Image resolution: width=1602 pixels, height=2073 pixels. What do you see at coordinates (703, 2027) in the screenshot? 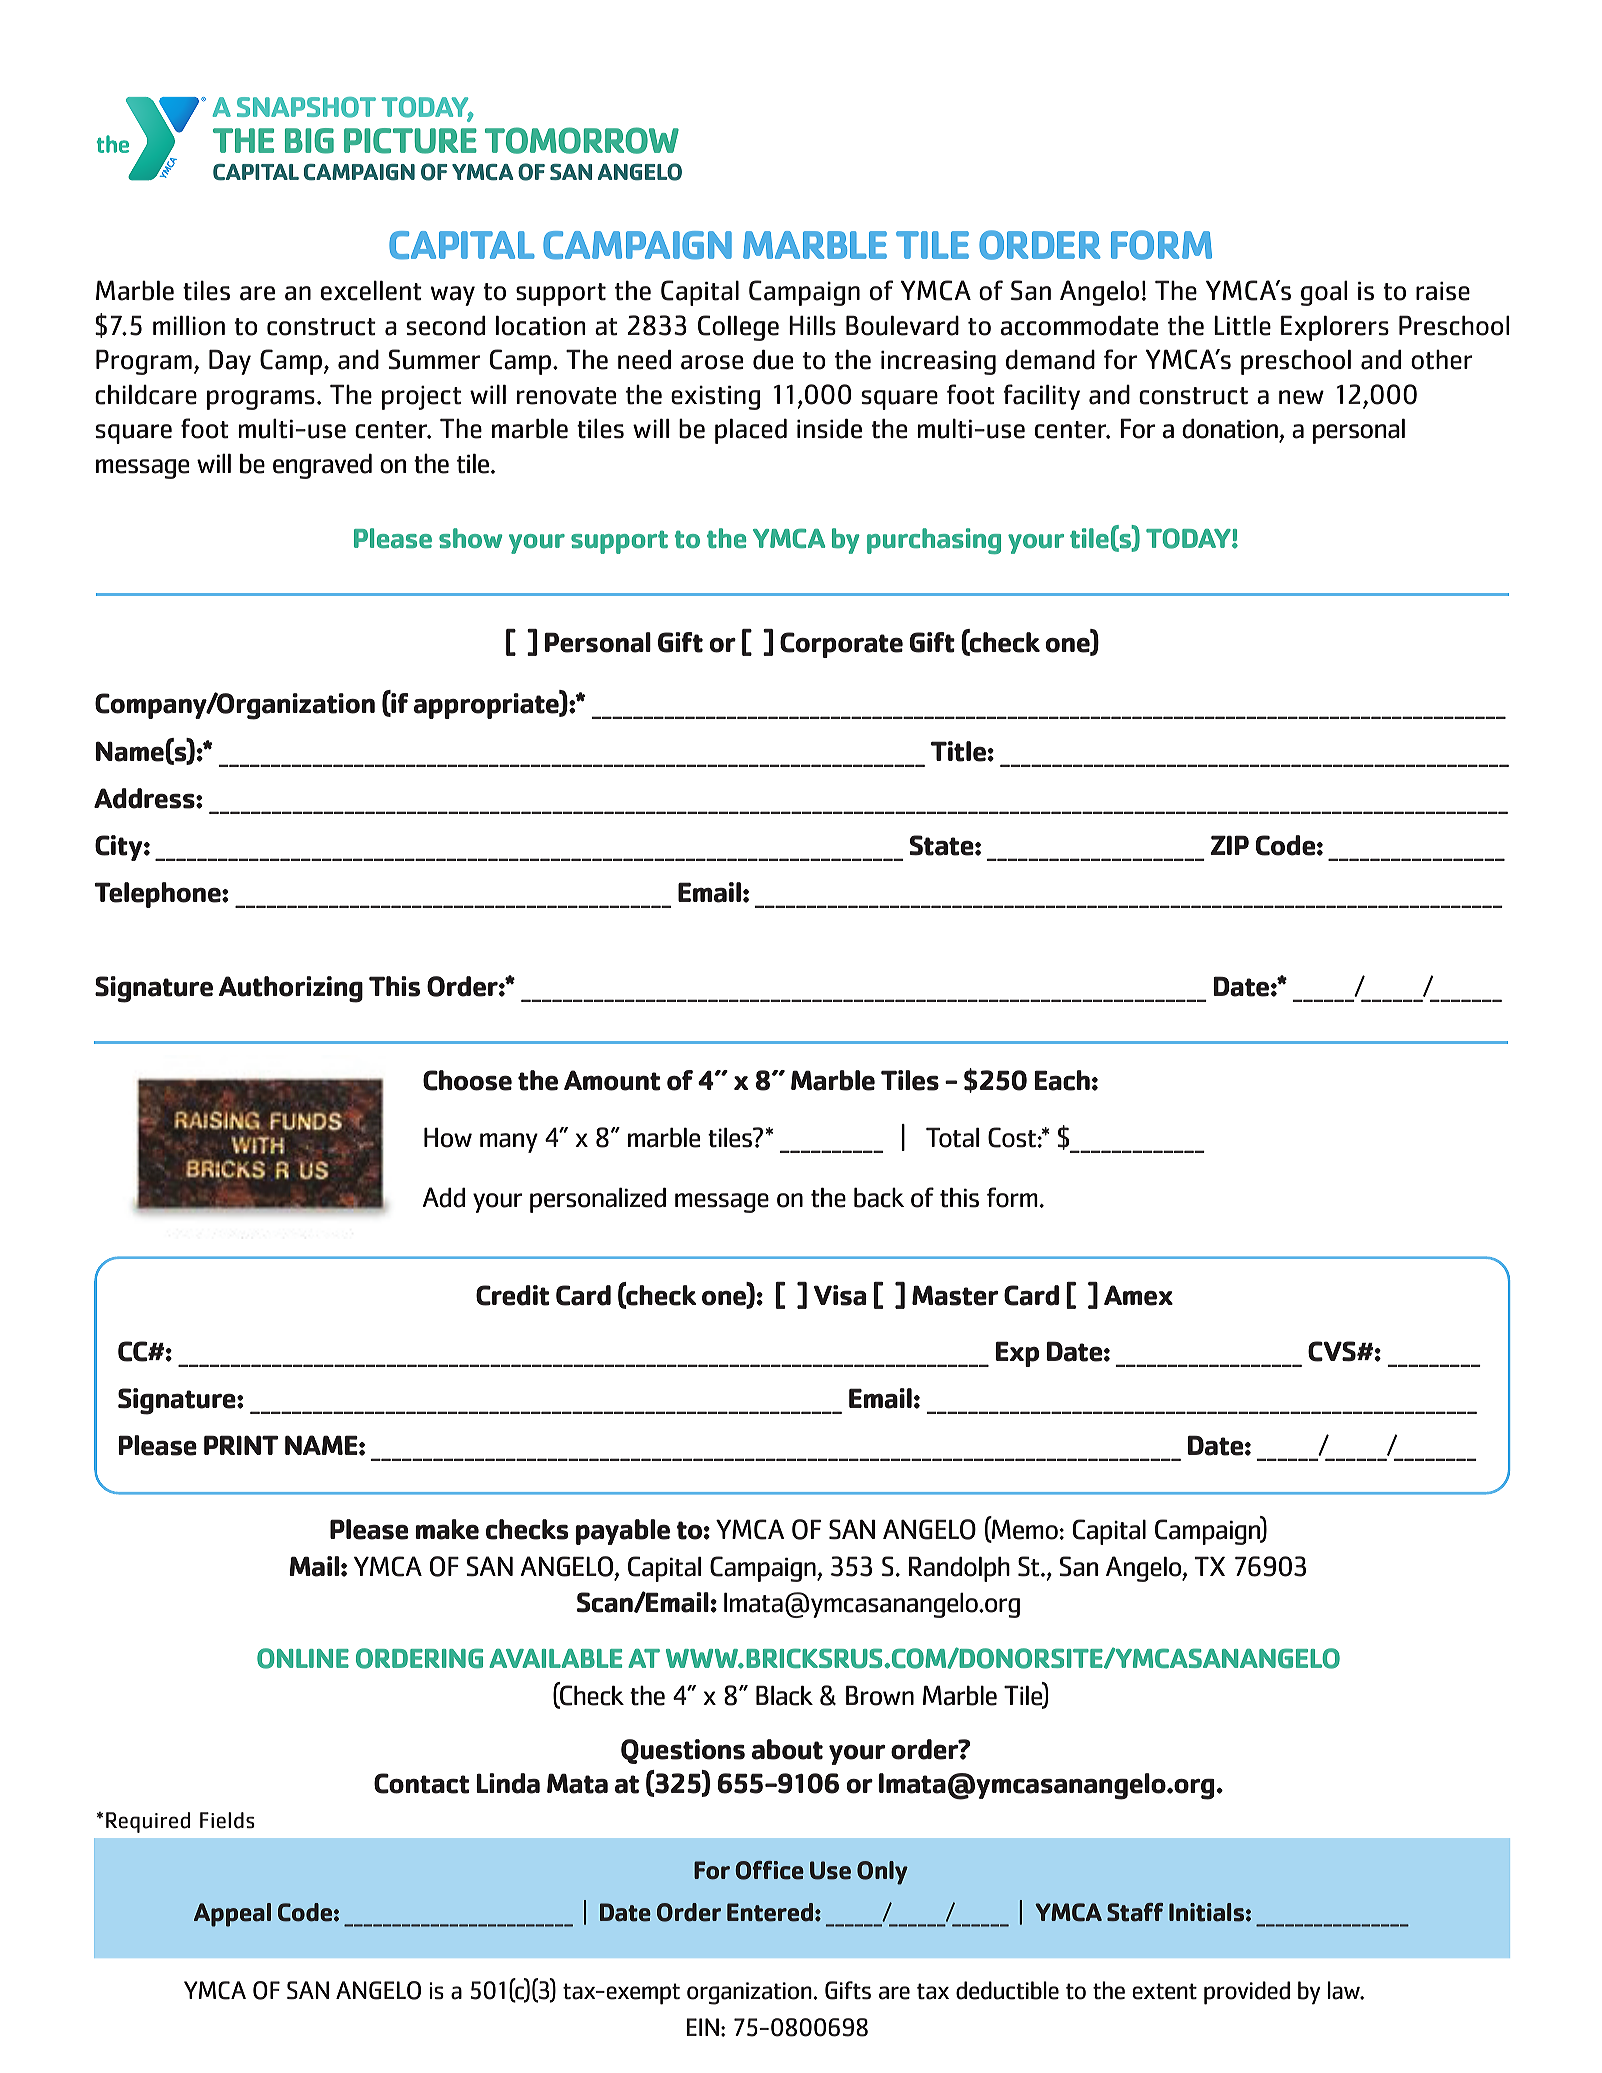
I see `EIN` at bounding box center [703, 2027].
